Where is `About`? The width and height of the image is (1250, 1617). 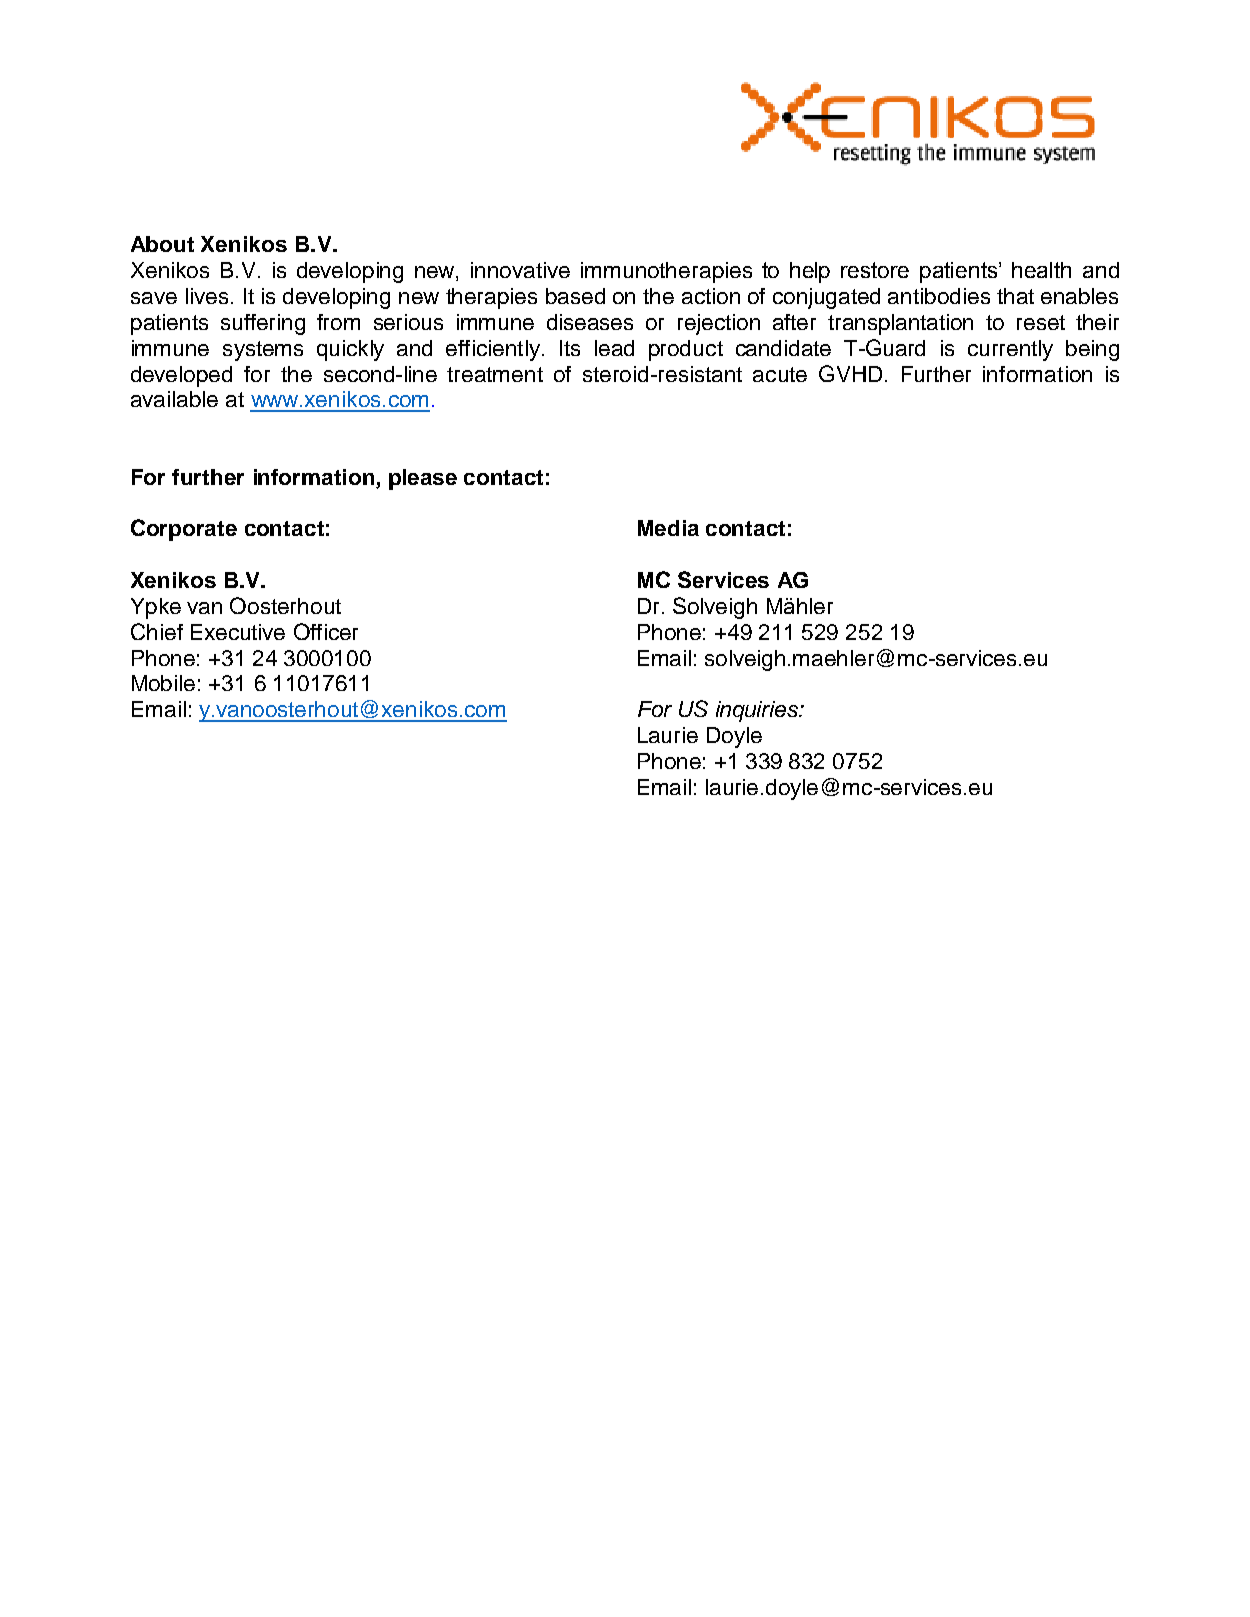 About is located at coordinates (162, 244).
